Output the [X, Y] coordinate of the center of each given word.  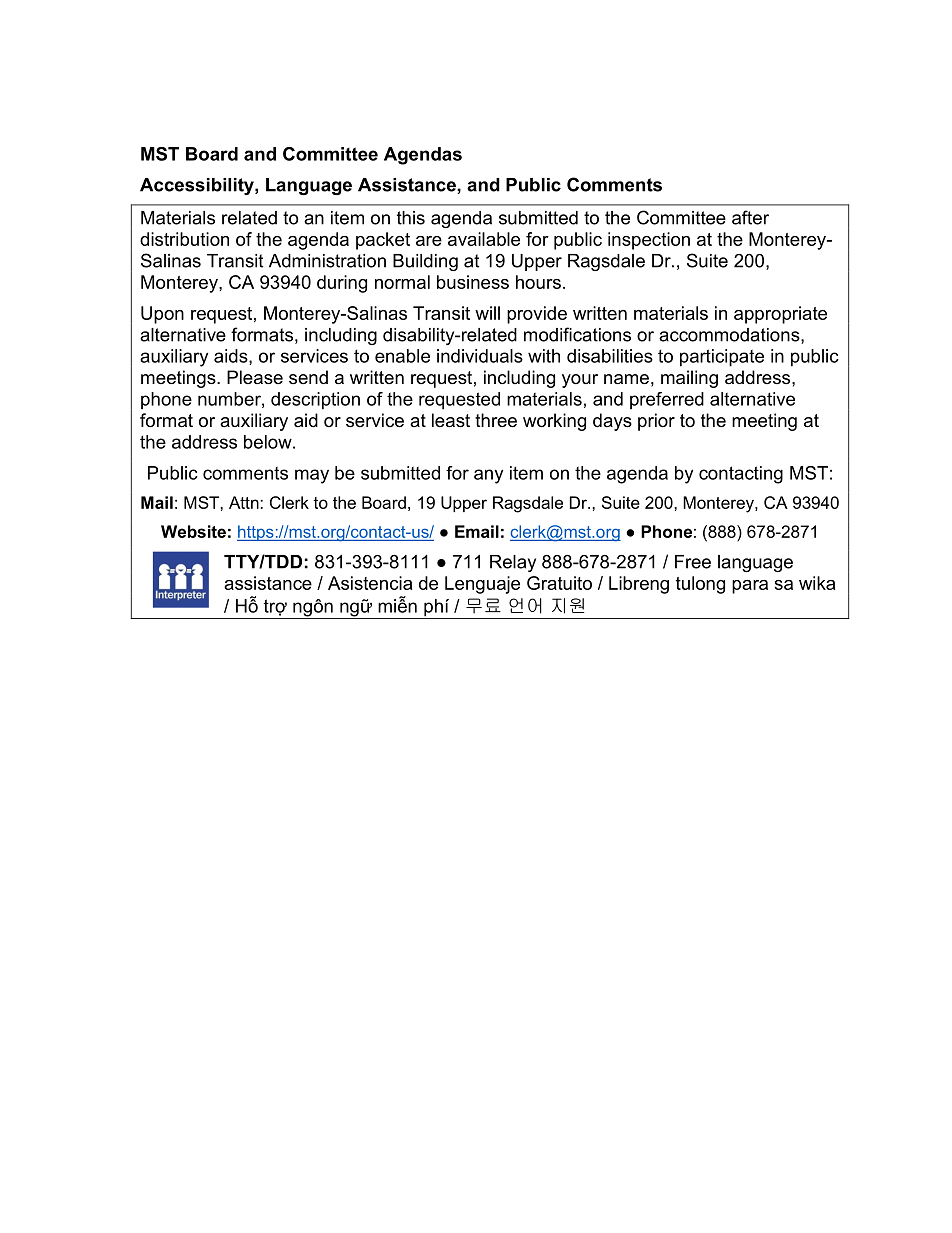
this [411, 218]
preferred [667, 401]
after [750, 217]
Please [255, 377]
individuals [480, 356]
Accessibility [198, 186]
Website [193, 531]
